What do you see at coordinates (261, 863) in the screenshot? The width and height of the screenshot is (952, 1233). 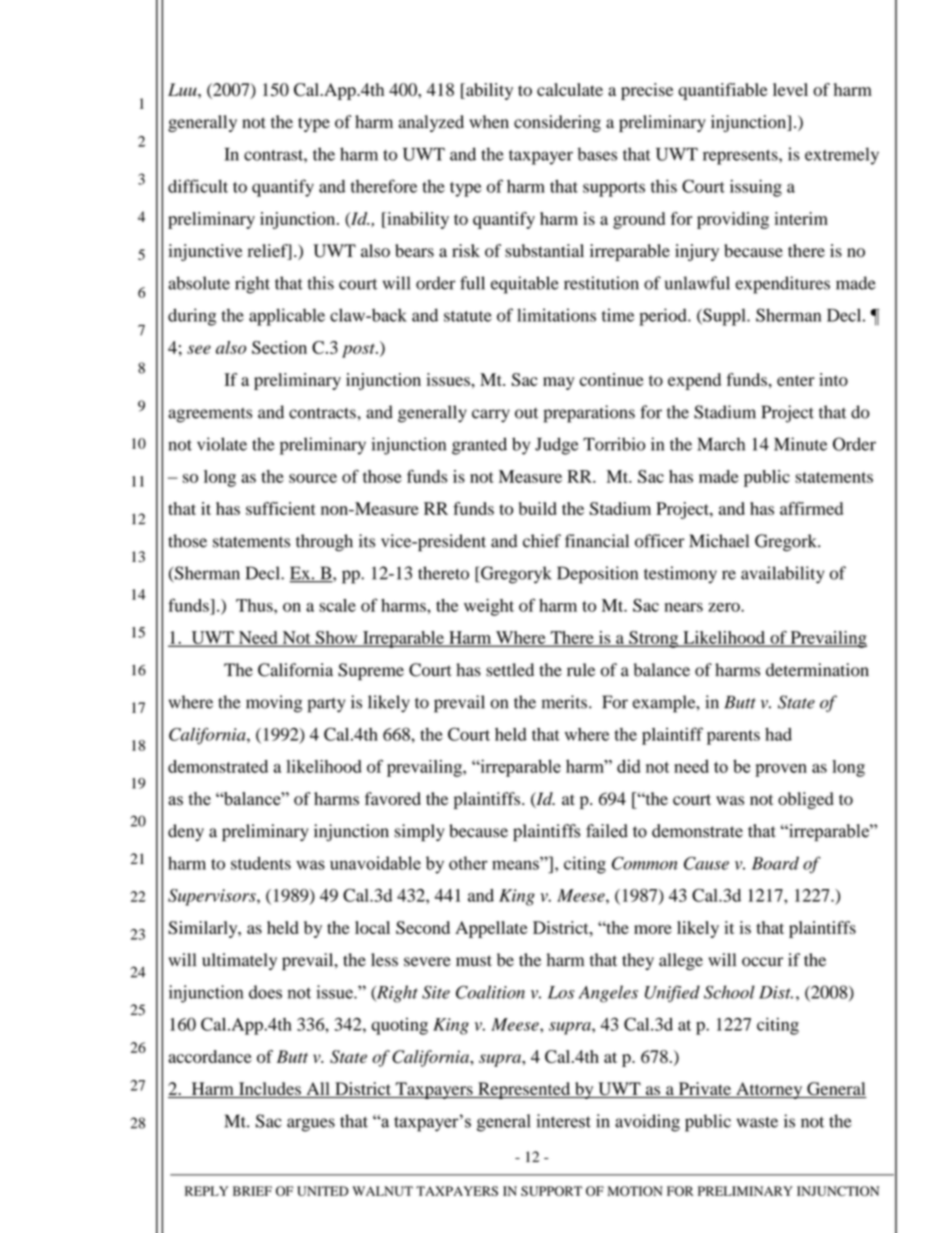 I see `students` at bounding box center [261, 863].
